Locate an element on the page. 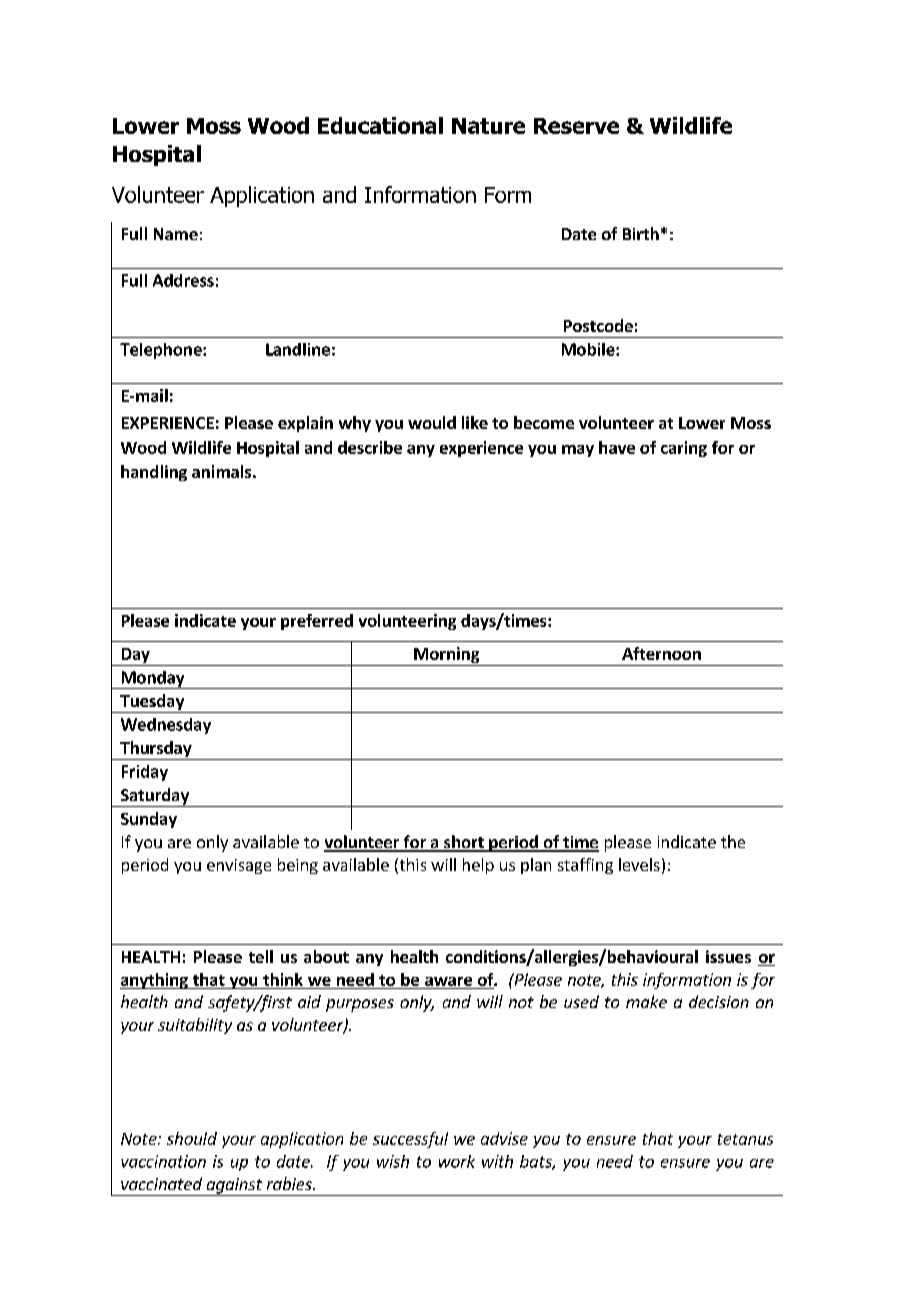 Image resolution: width=924 pixels, height=1308 pixels. Monday is located at coordinates (153, 680).
